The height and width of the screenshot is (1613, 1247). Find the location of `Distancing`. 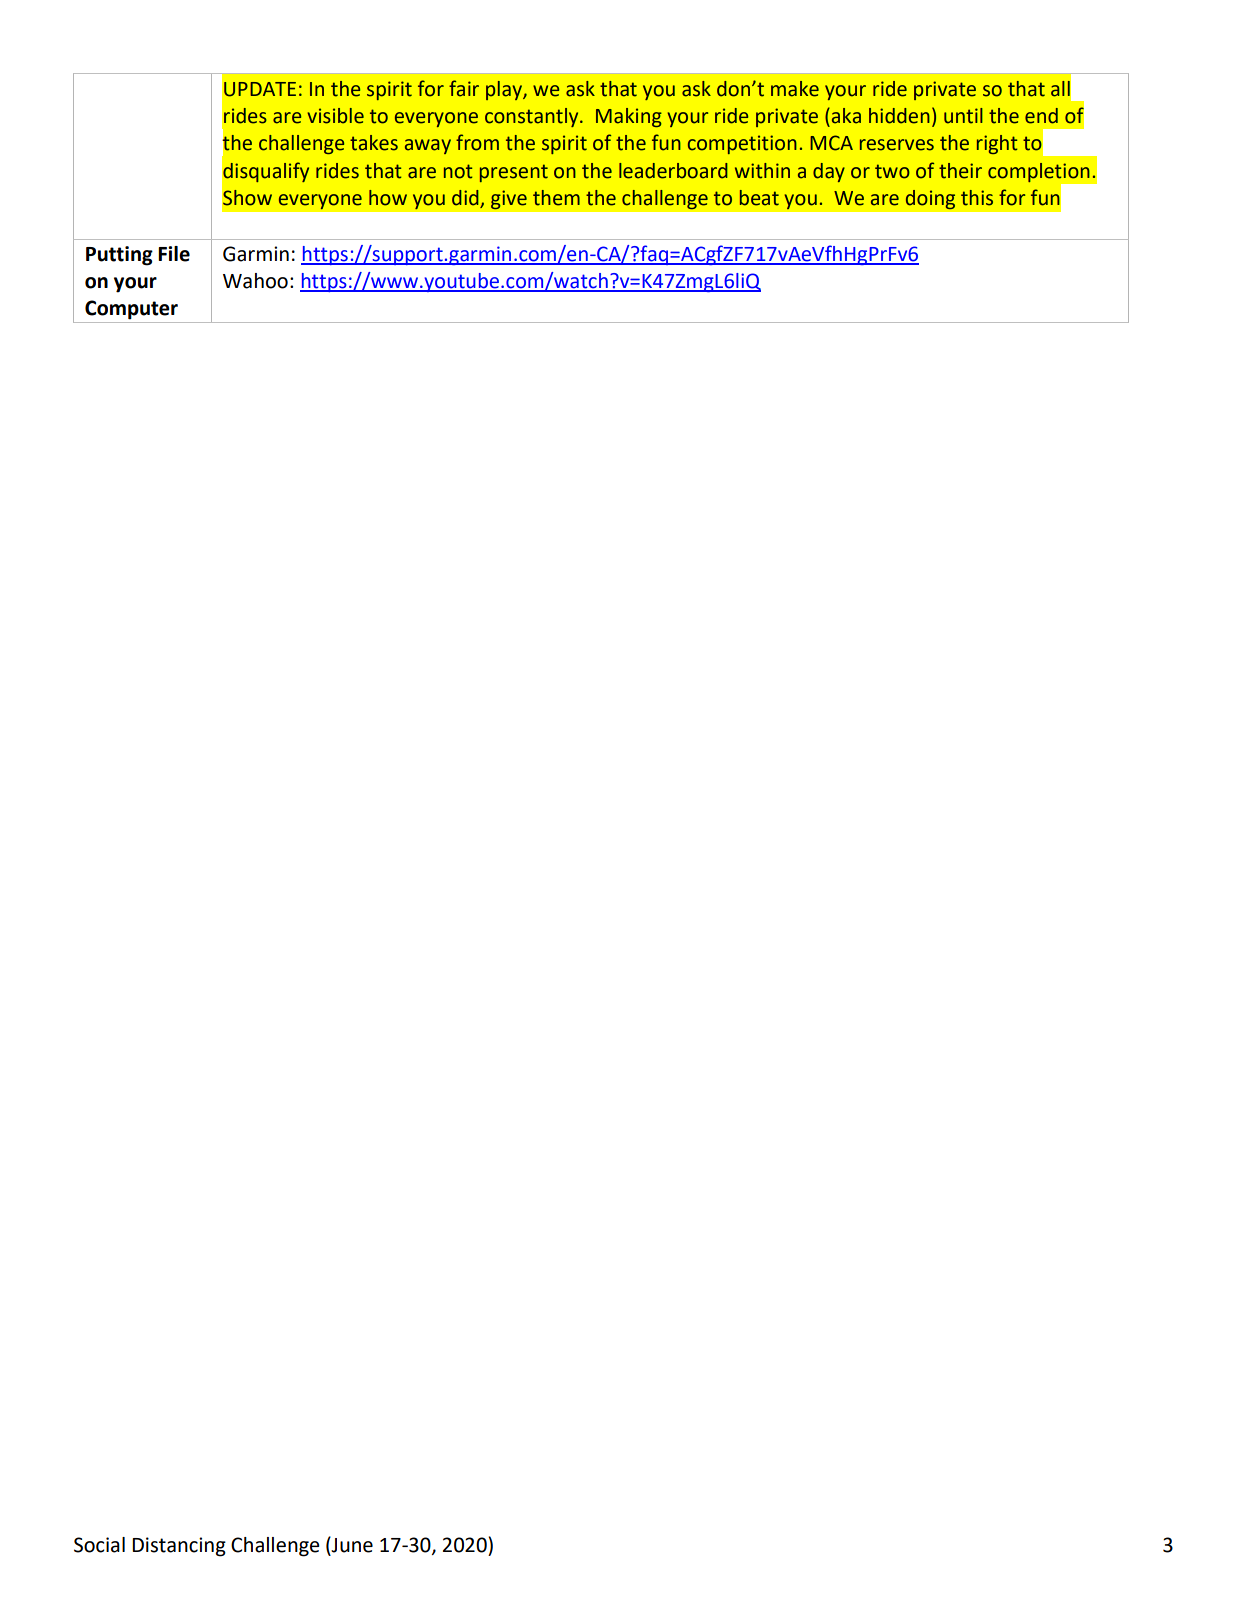

Distancing is located at coordinates (179, 1547).
